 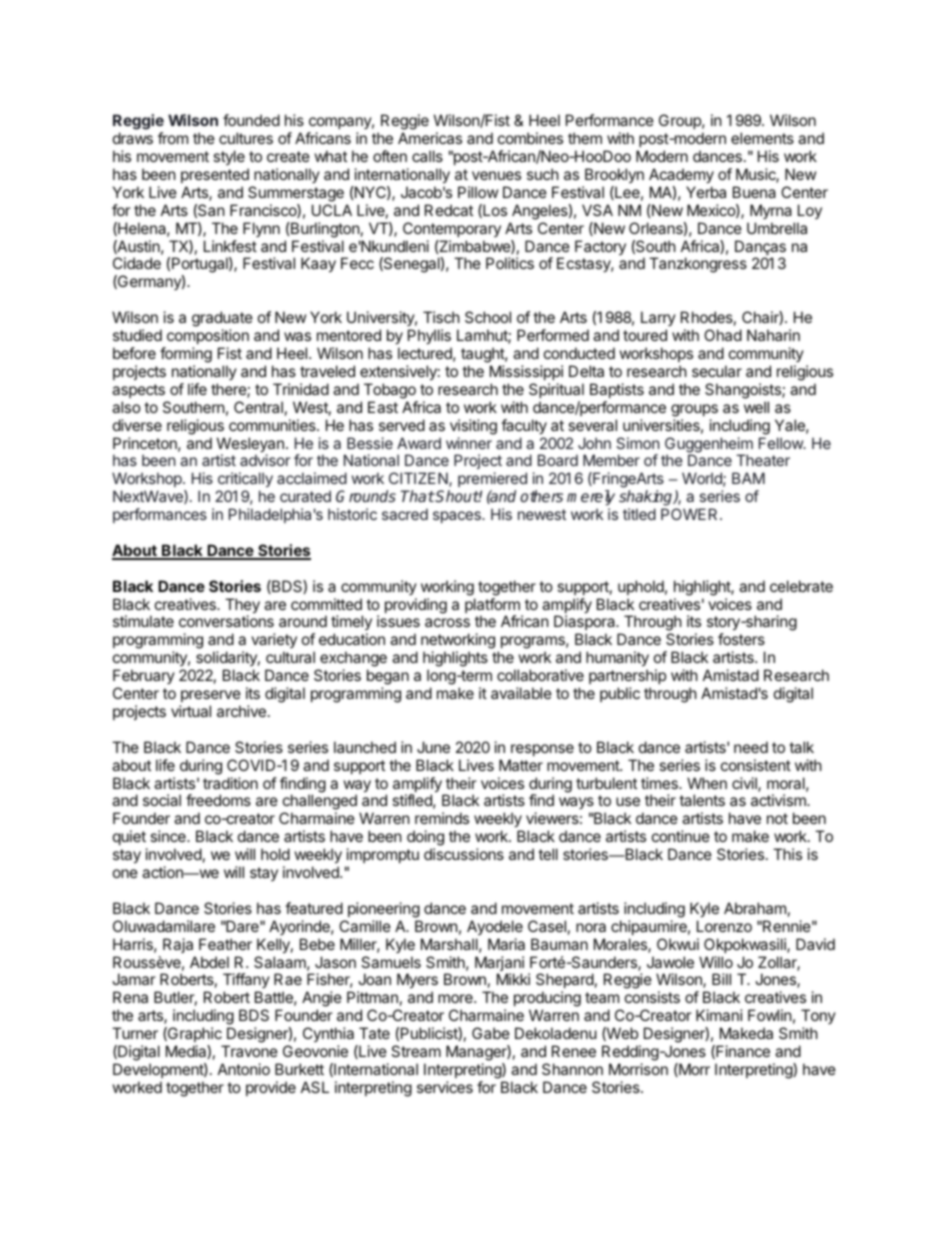 I want to click on spaces, so click(x=458, y=517).
